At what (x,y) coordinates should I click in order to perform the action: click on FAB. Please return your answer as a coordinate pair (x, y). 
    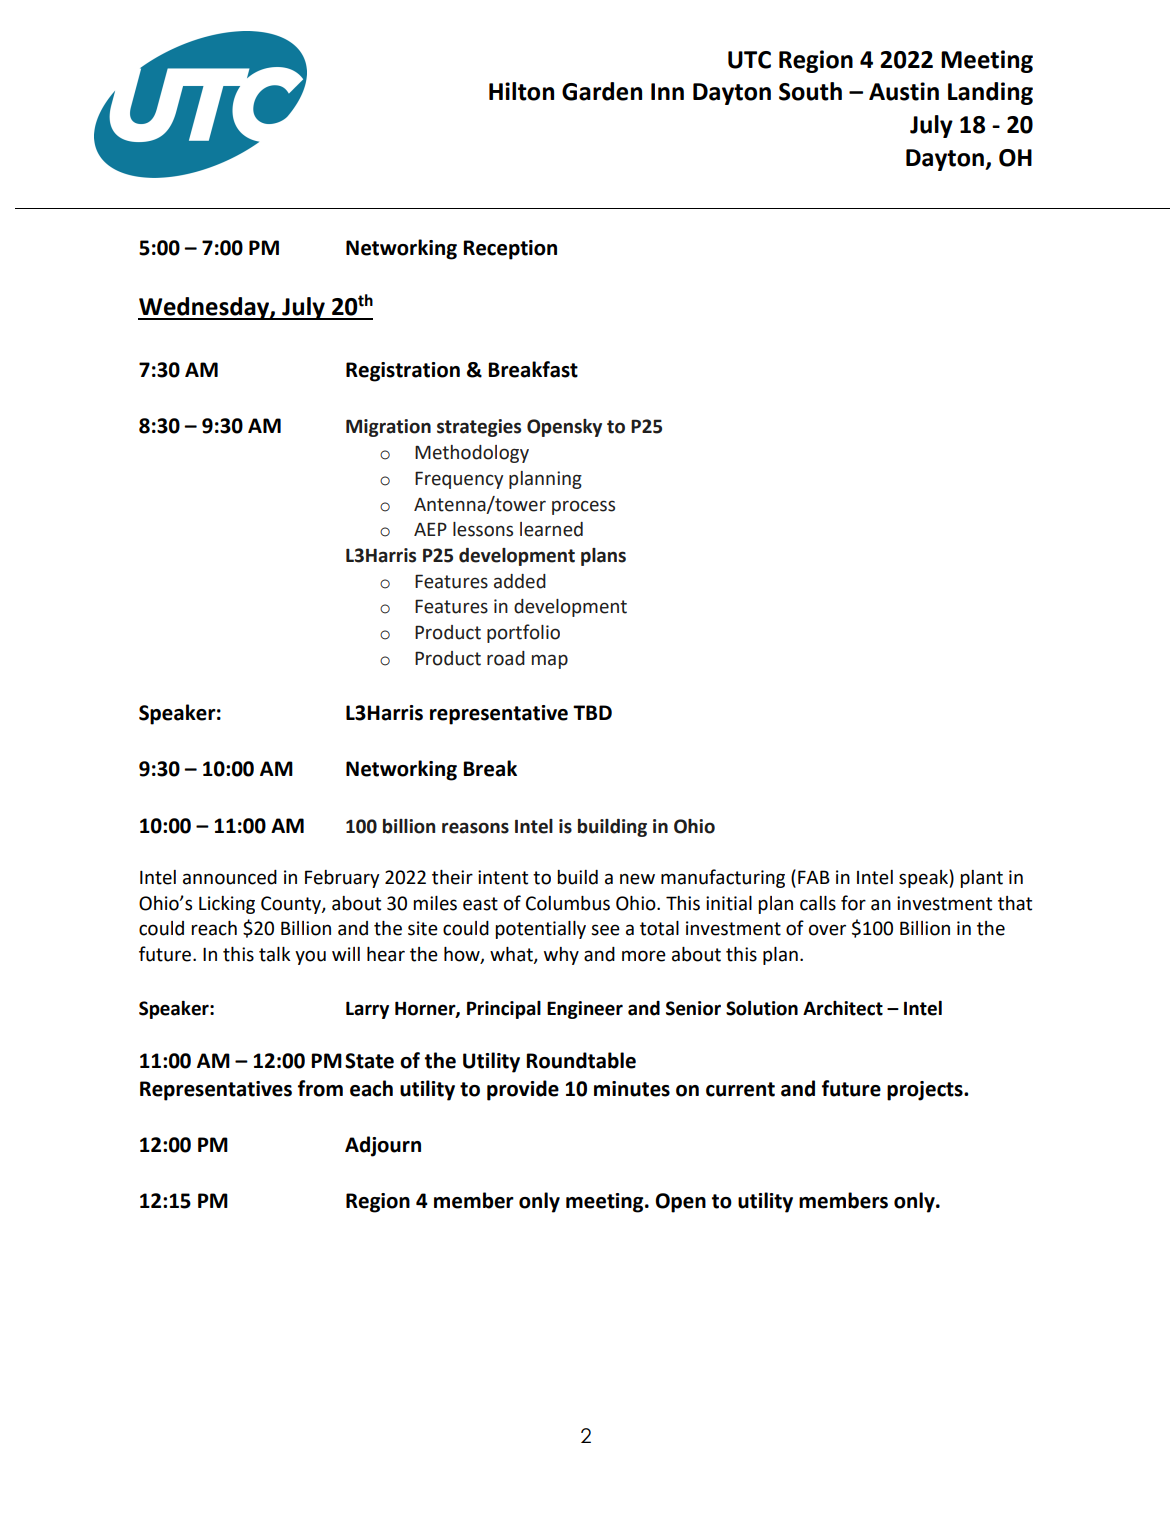
    Looking at the image, I should click on (814, 877).
